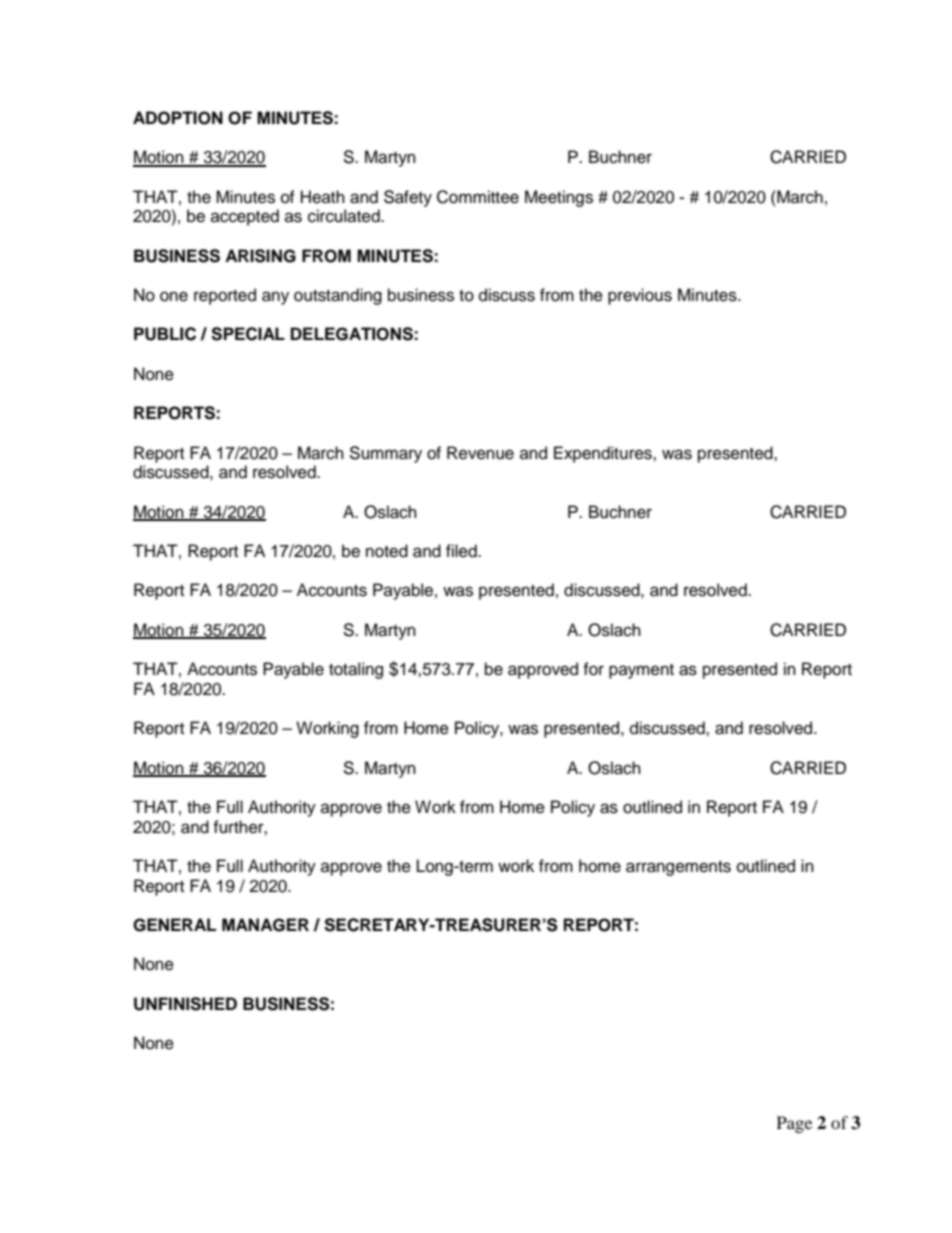  What do you see at coordinates (462, 551) in the screenshot?
I see `filed` at bounding box center [462, 551].
